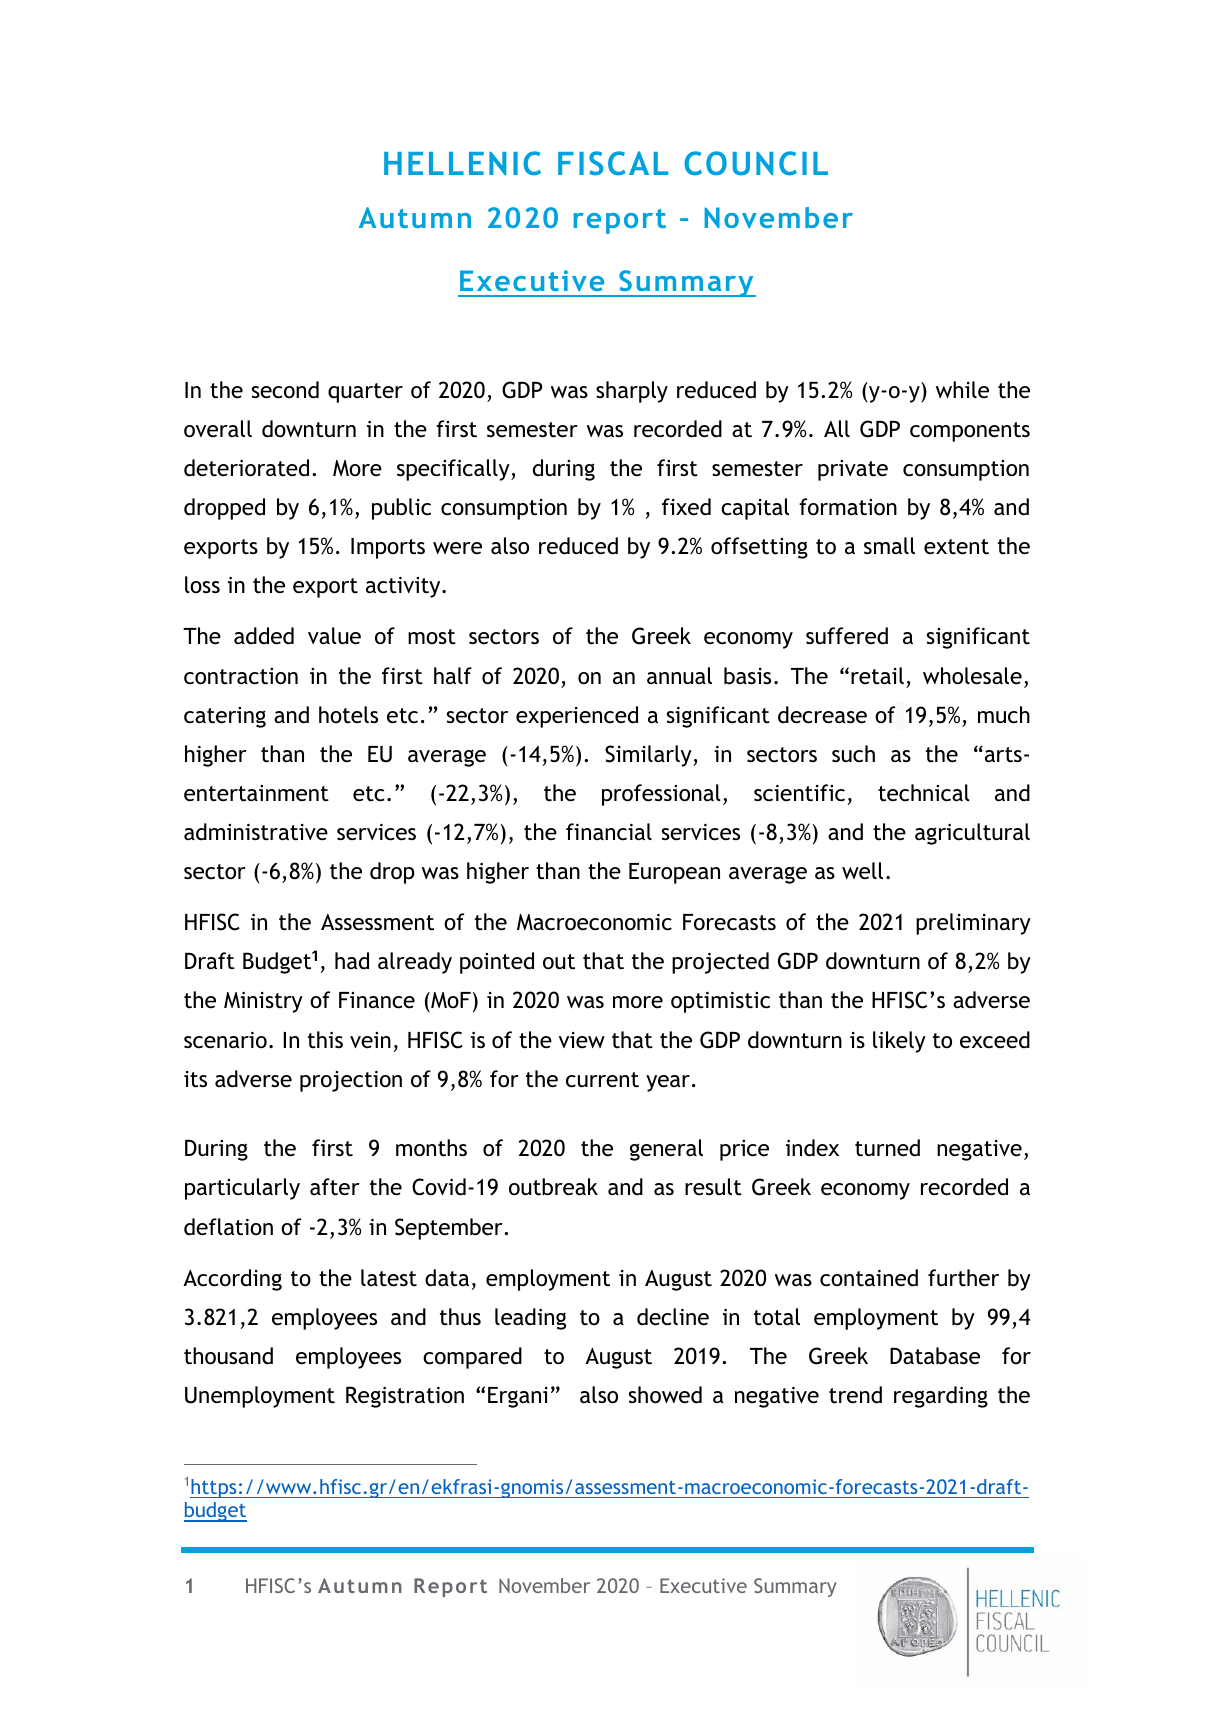  Describe the element at coordinates (228, 1356) in the screenshot. I see `thousand` at that location.
